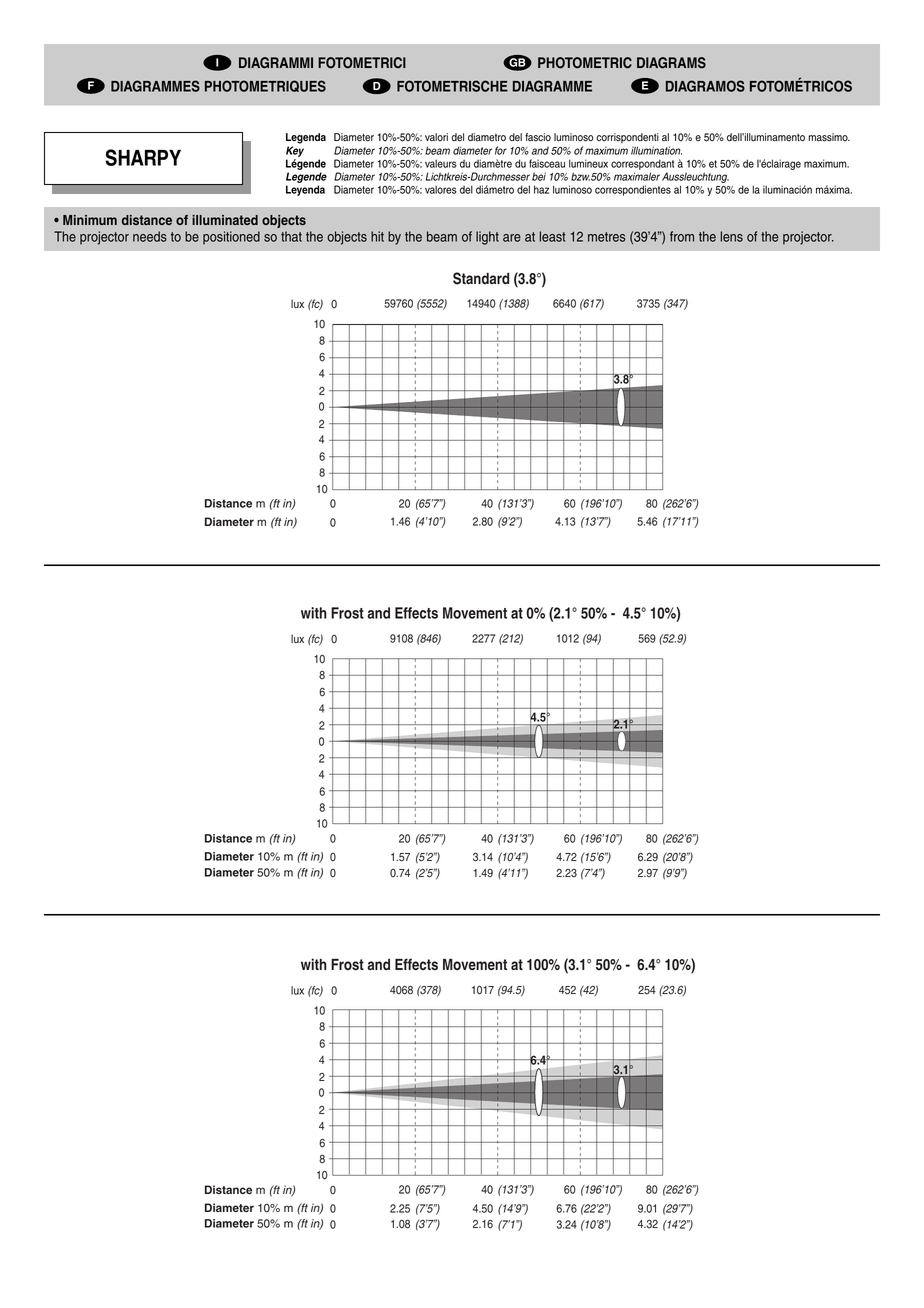  What do you see at coordinates (539, 176) in the page?
I see `bei` at bounding box center [539, 176].
